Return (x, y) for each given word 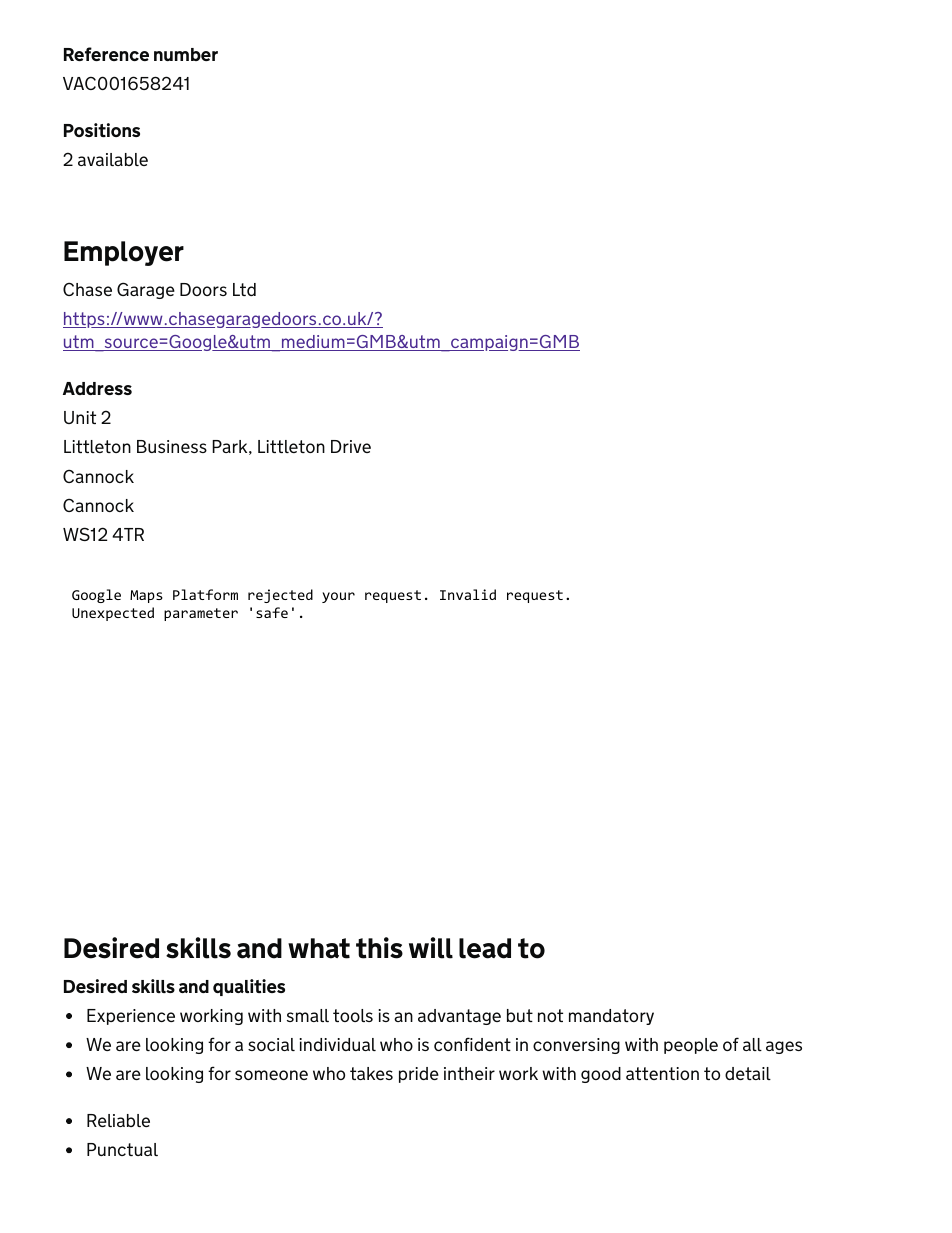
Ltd (244, 289)
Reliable (118, 1120)
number (186, 54)
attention (662, 1073)
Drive (351, 446)
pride (419, 1075)
